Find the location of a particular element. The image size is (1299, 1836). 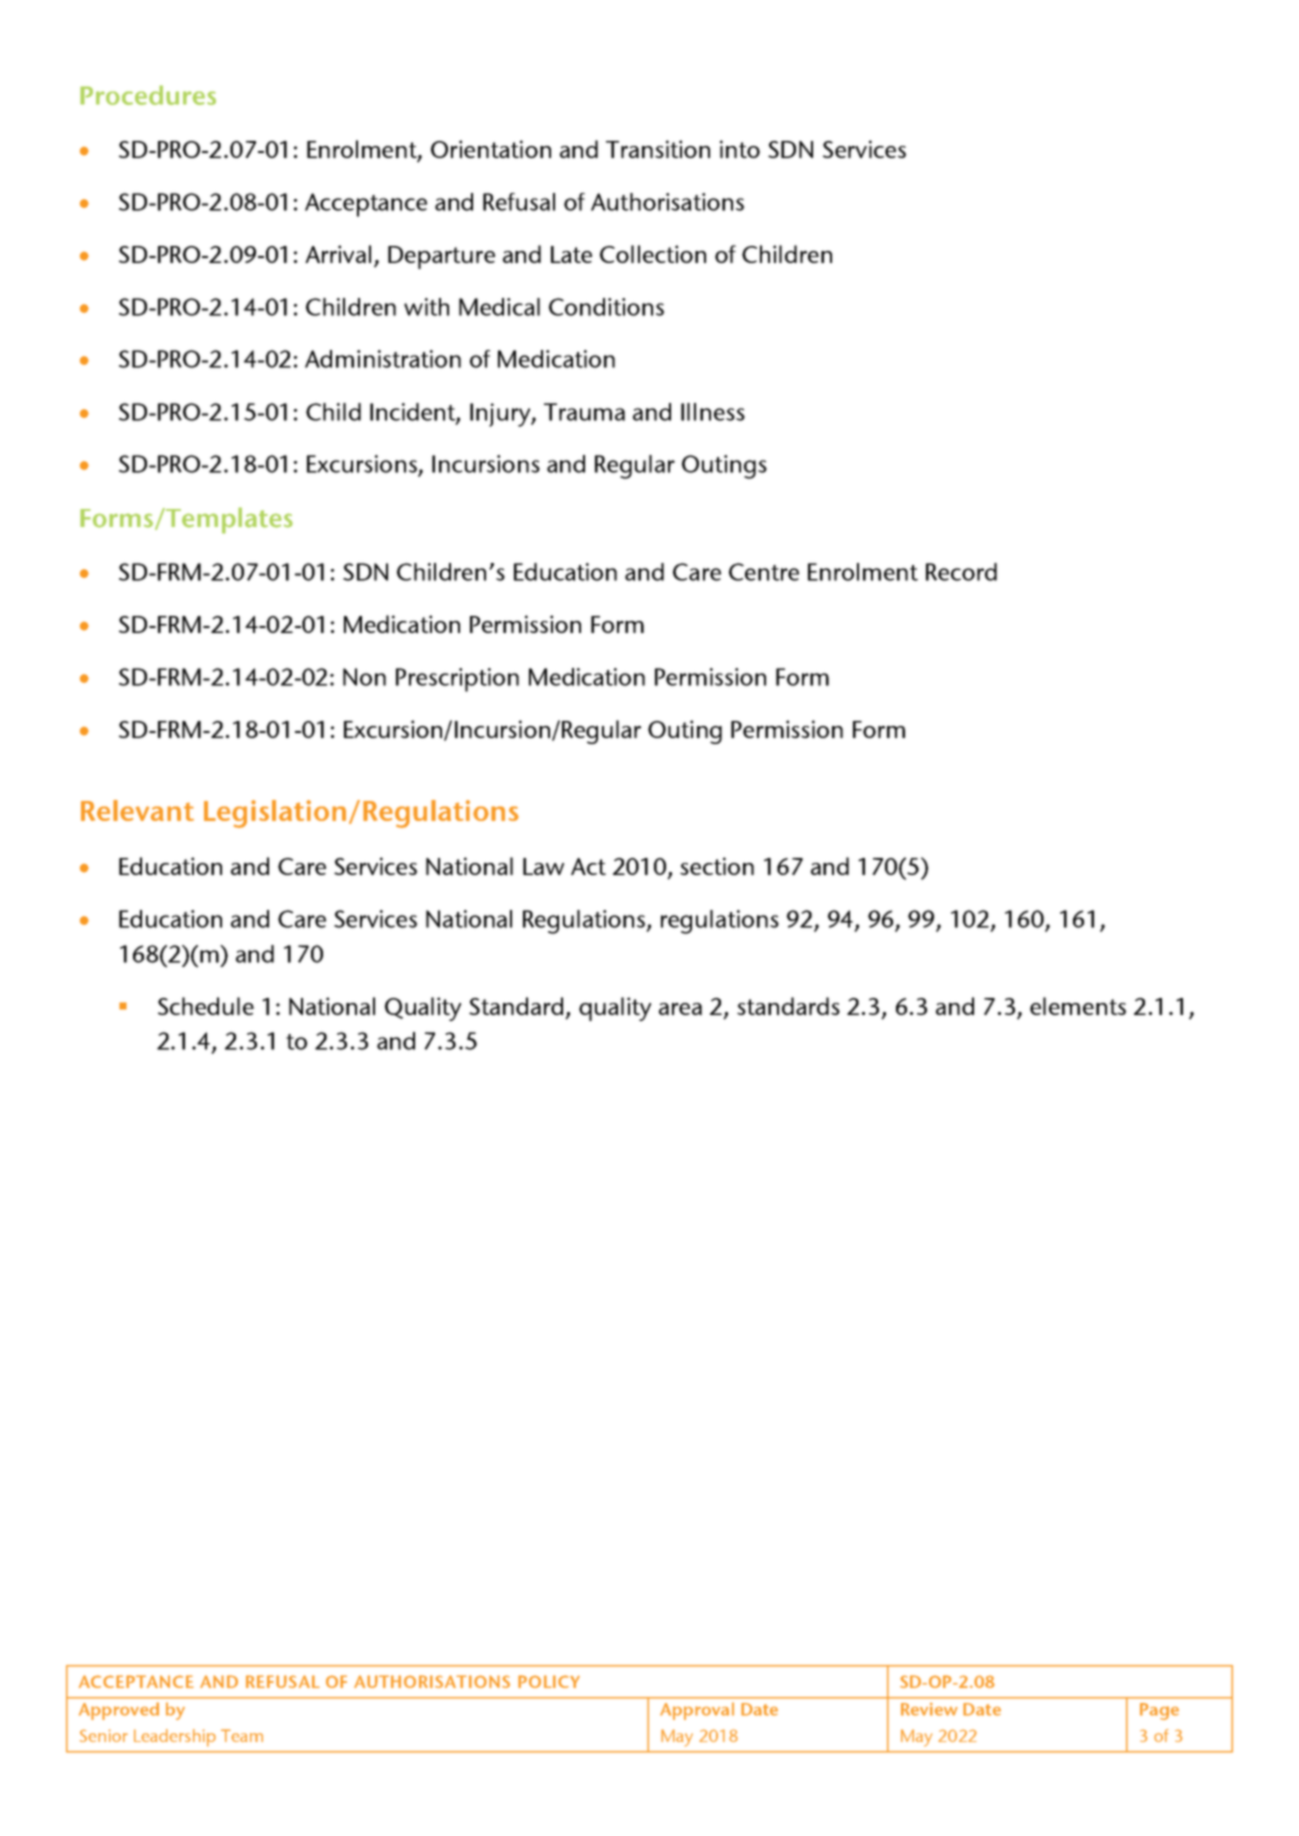

Non is located at coordinates (364, 677).
